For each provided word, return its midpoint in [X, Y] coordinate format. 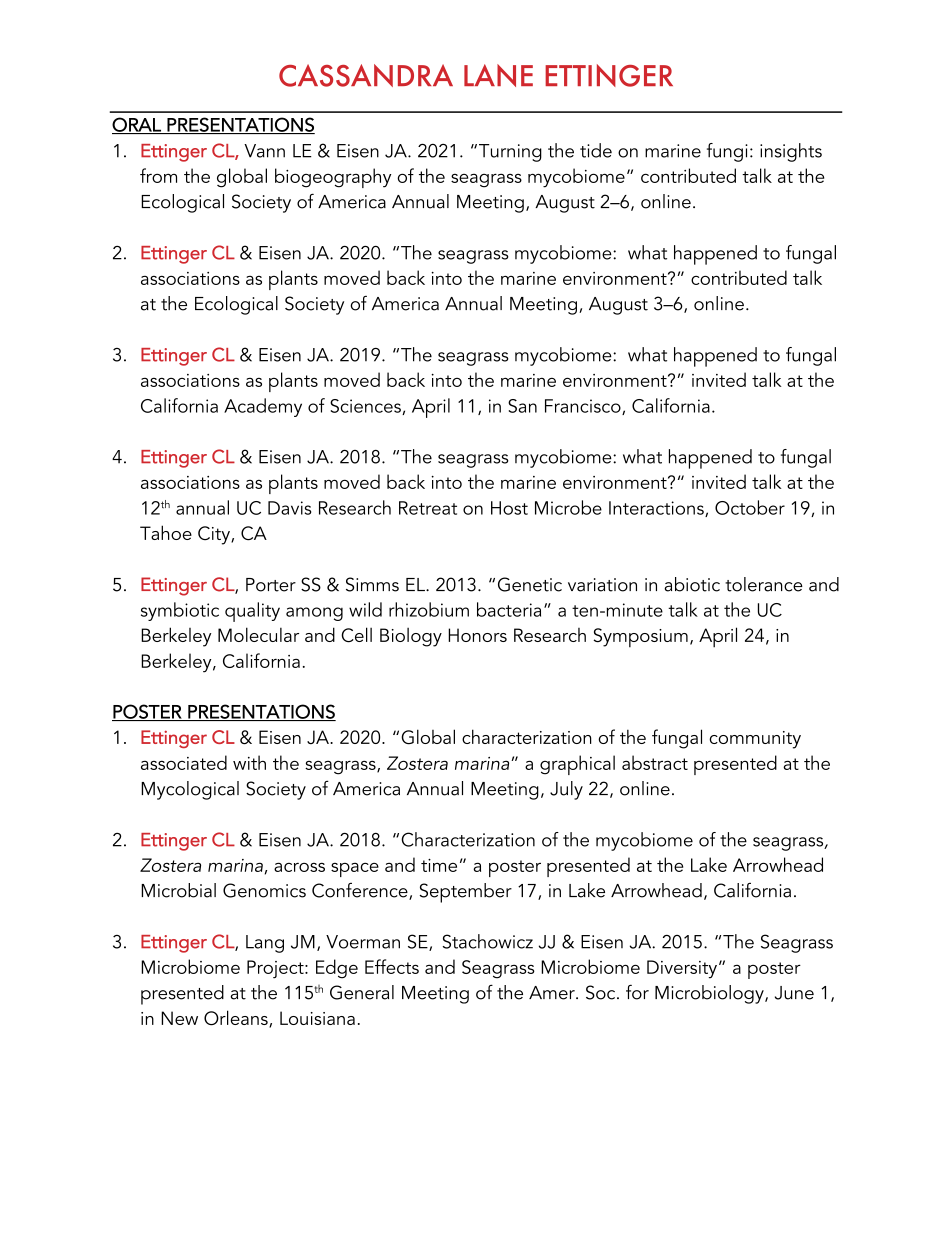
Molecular [258, 634]
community [755, 740]
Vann [264, 151]
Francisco [584, 407]
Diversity [682, 969]
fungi [727, 152]
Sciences [366, 407]
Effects [392, 966]
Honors [477, 635]
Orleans [237, 1019]
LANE [498, 75]
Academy [263, 407]
